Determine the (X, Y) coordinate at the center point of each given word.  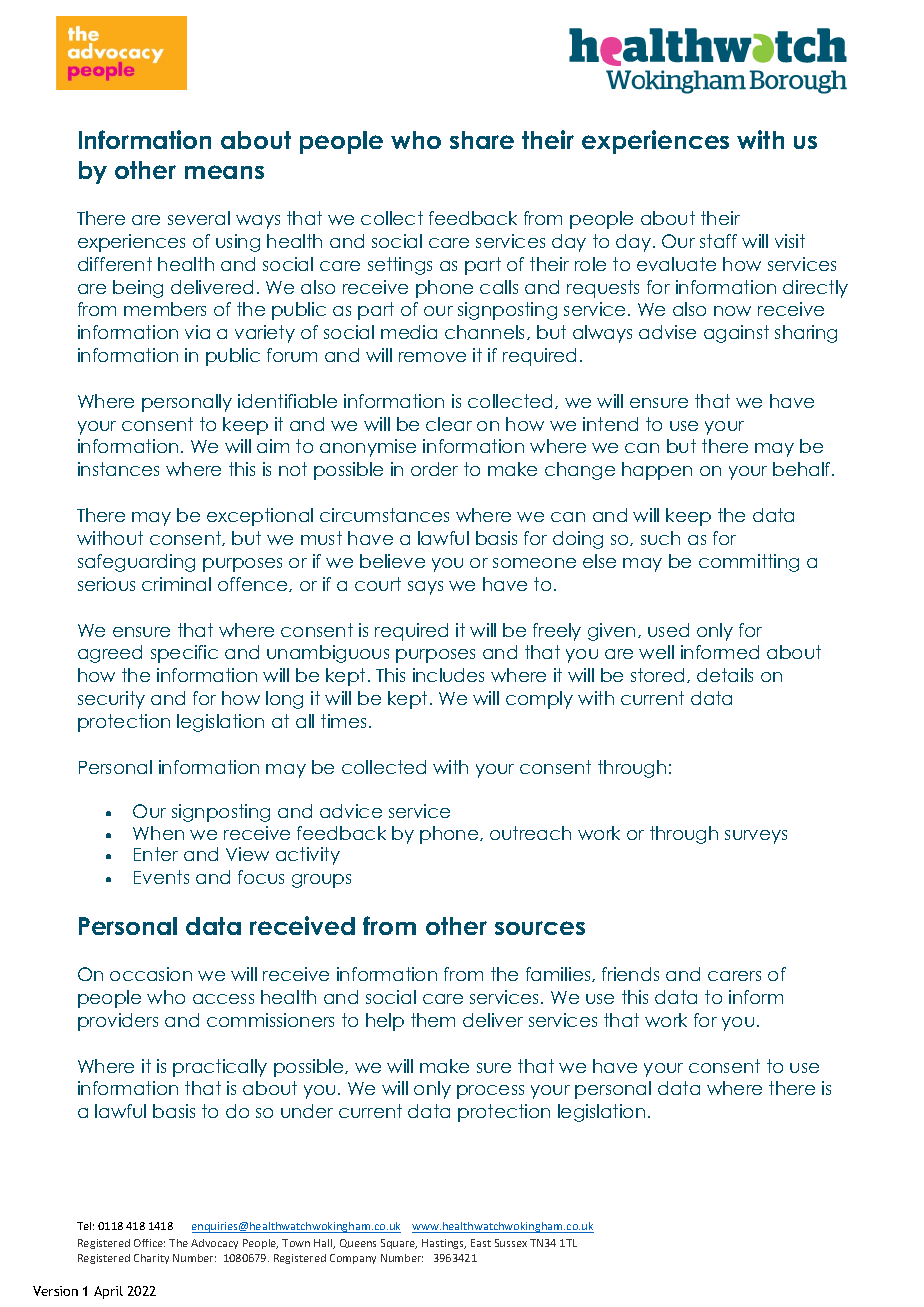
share (482, 140)
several (199, 218)
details (725, 675)
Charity (151, 1259)
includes (448, 675)
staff (718, 241)
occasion (151, 974)
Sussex (511, 1243)
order (434, 469)
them (433, 1020)
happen (657, 471)
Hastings (444, 1244)
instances (118, 469)
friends (630, 974)
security (111, 700)
